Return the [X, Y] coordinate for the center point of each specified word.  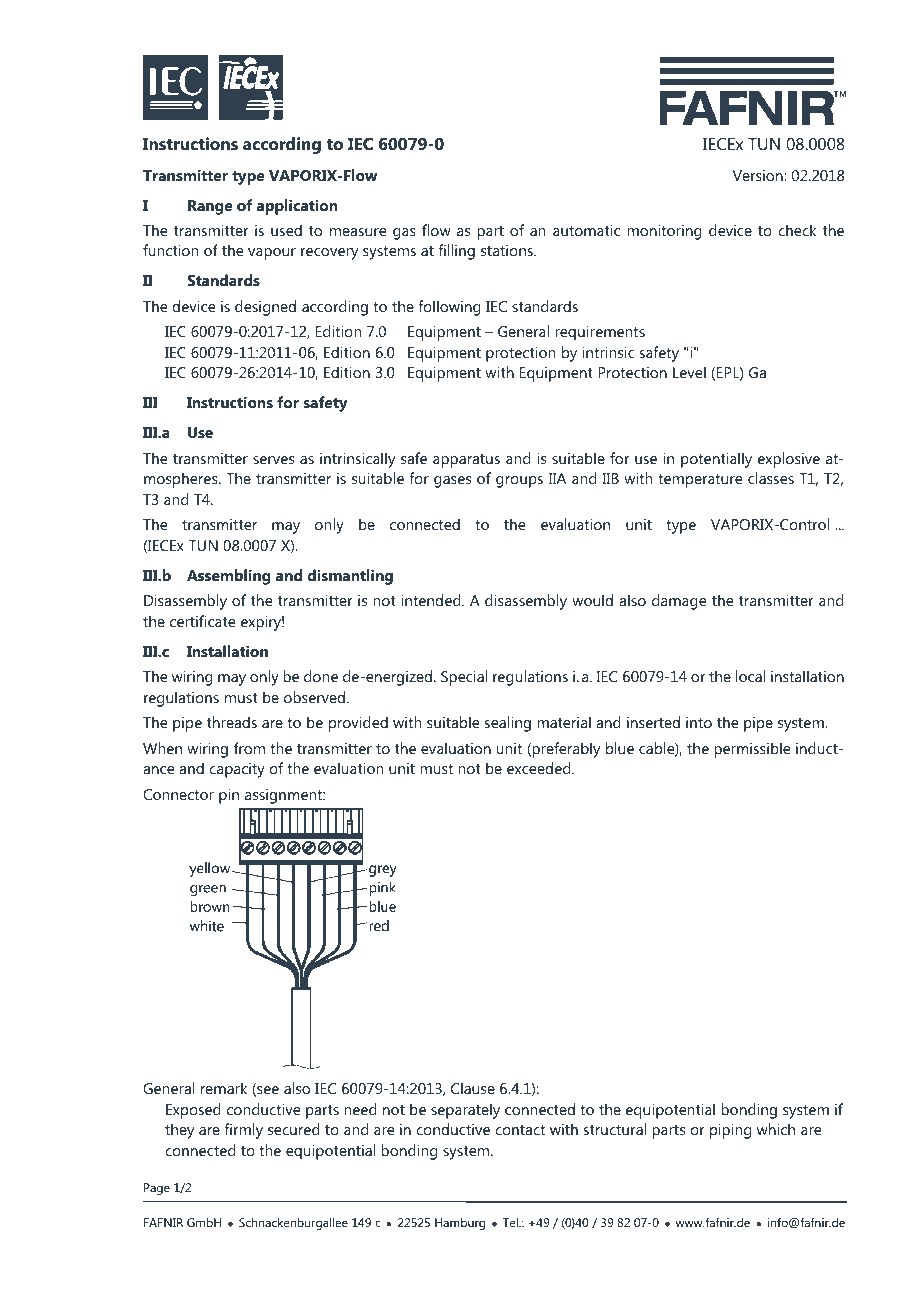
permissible [752, 750]
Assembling [229, 577]
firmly [243, 1131]
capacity [237, 770]
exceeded [540, 768]
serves [273, 460]
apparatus [466, 461]
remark [224, 1088]
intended [432, 600]
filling [456, 252]
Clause [473, 1088]
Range [210, 207]
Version [759, 175]
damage [679, 602]
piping [730, 1131]
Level [689, 372]
